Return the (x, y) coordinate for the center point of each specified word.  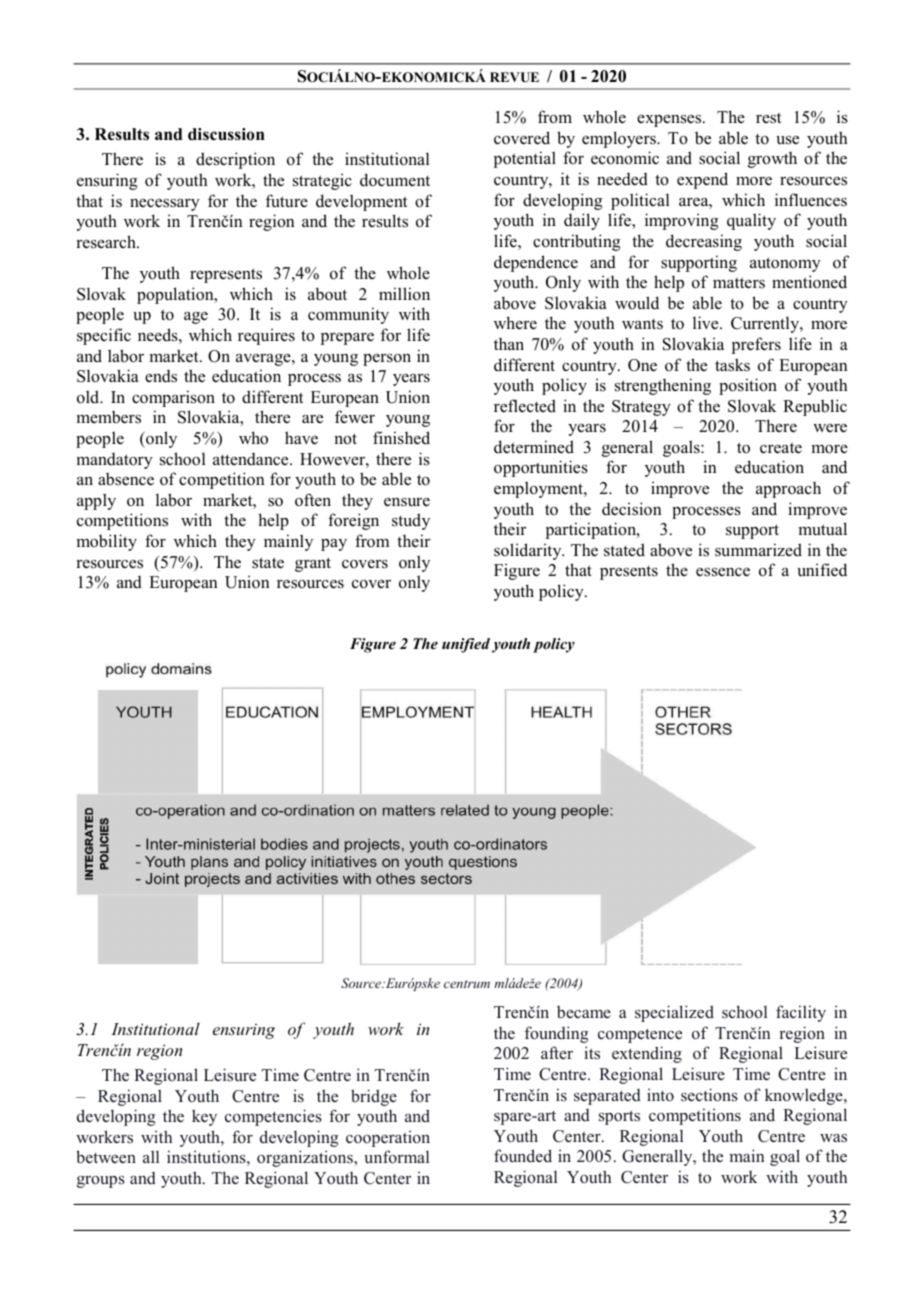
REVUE (514, 77)
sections (709, 1095)
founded (523, 1156)
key (204, 1117)
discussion (226, 134)
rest (768, 118)
